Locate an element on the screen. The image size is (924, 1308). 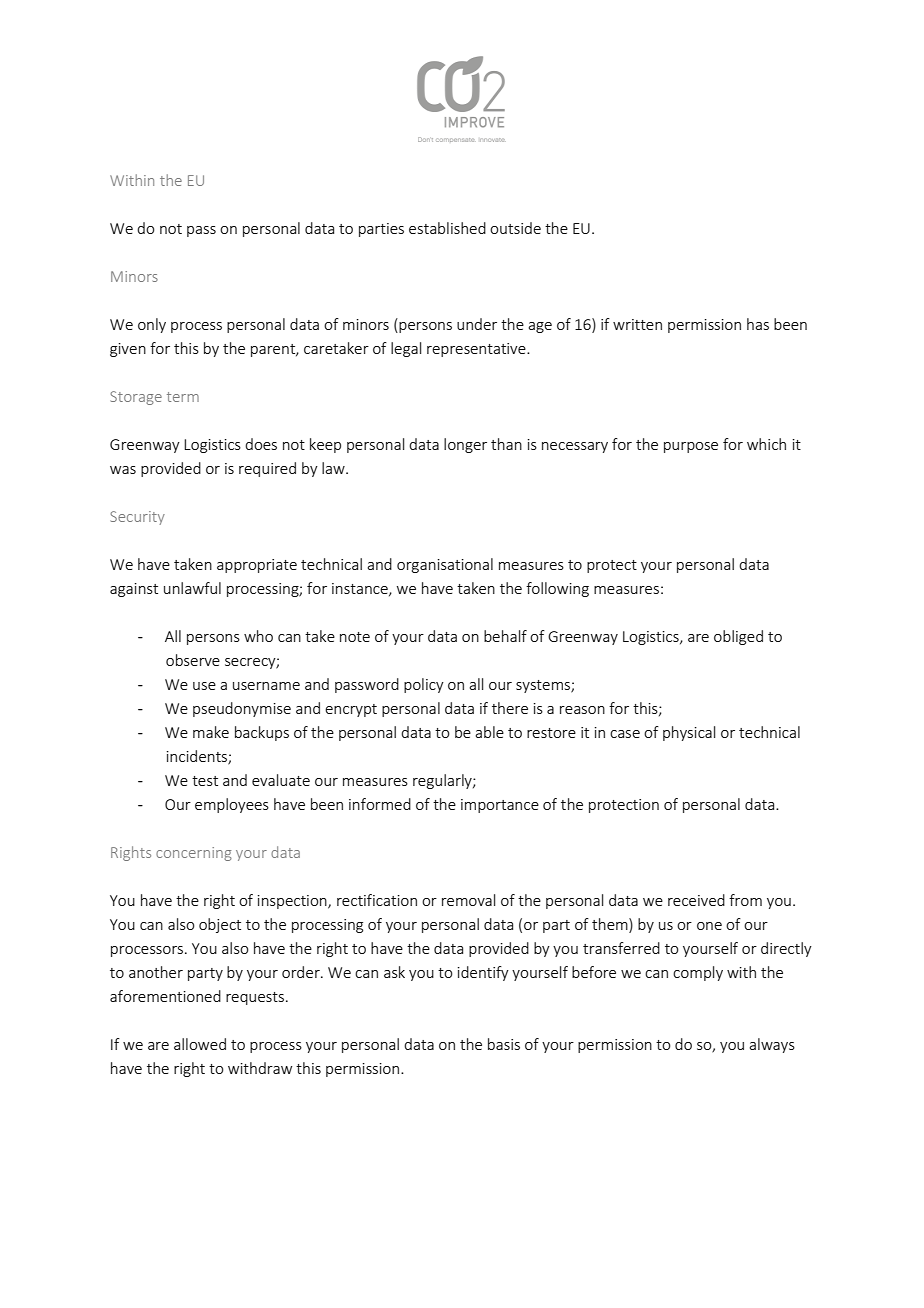
obliged is located at coordinates (738, 637).
